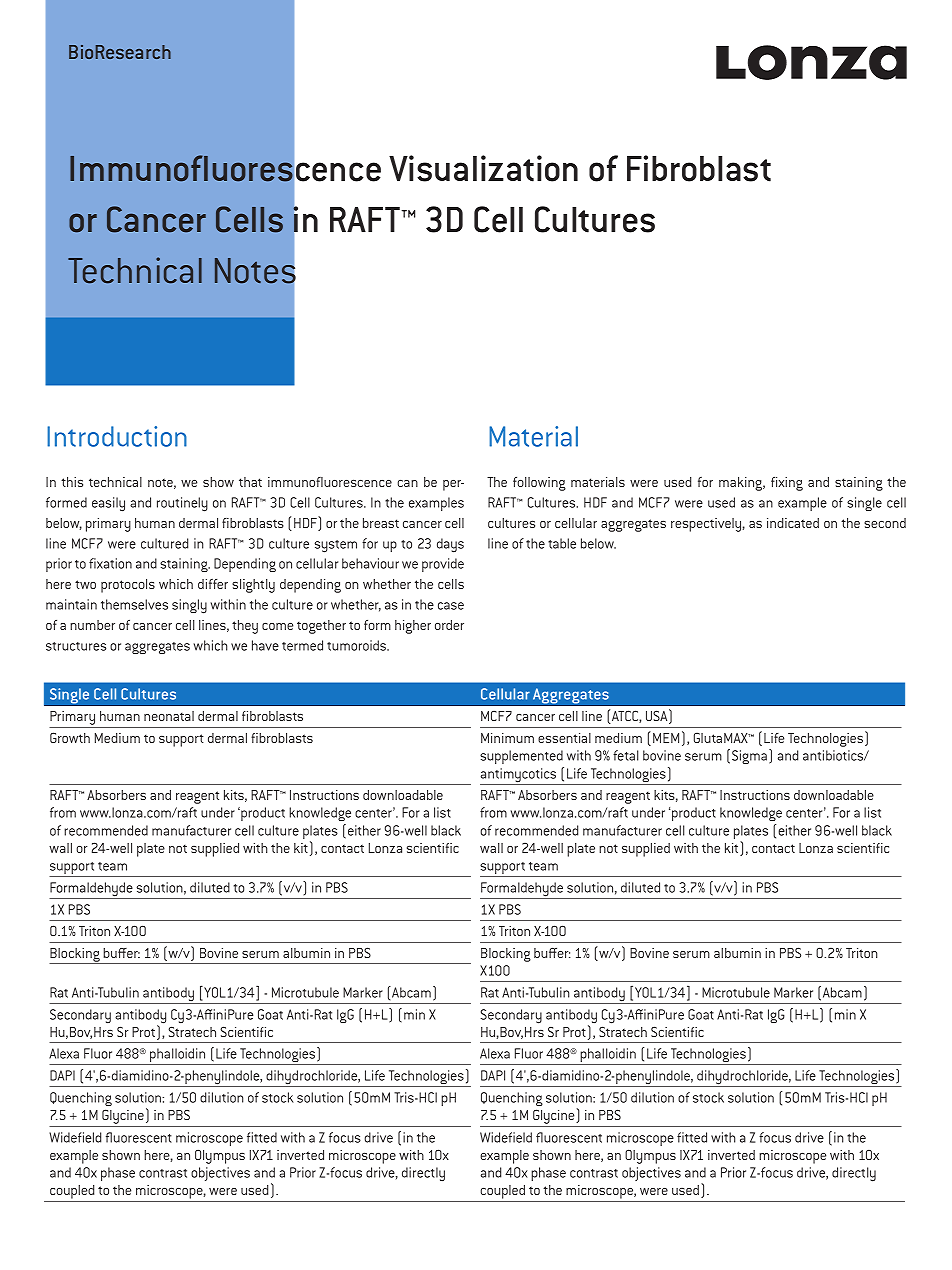 The height and width of the screenshot is (1270, 952). I want to click on fixing, so click(787, 484).
